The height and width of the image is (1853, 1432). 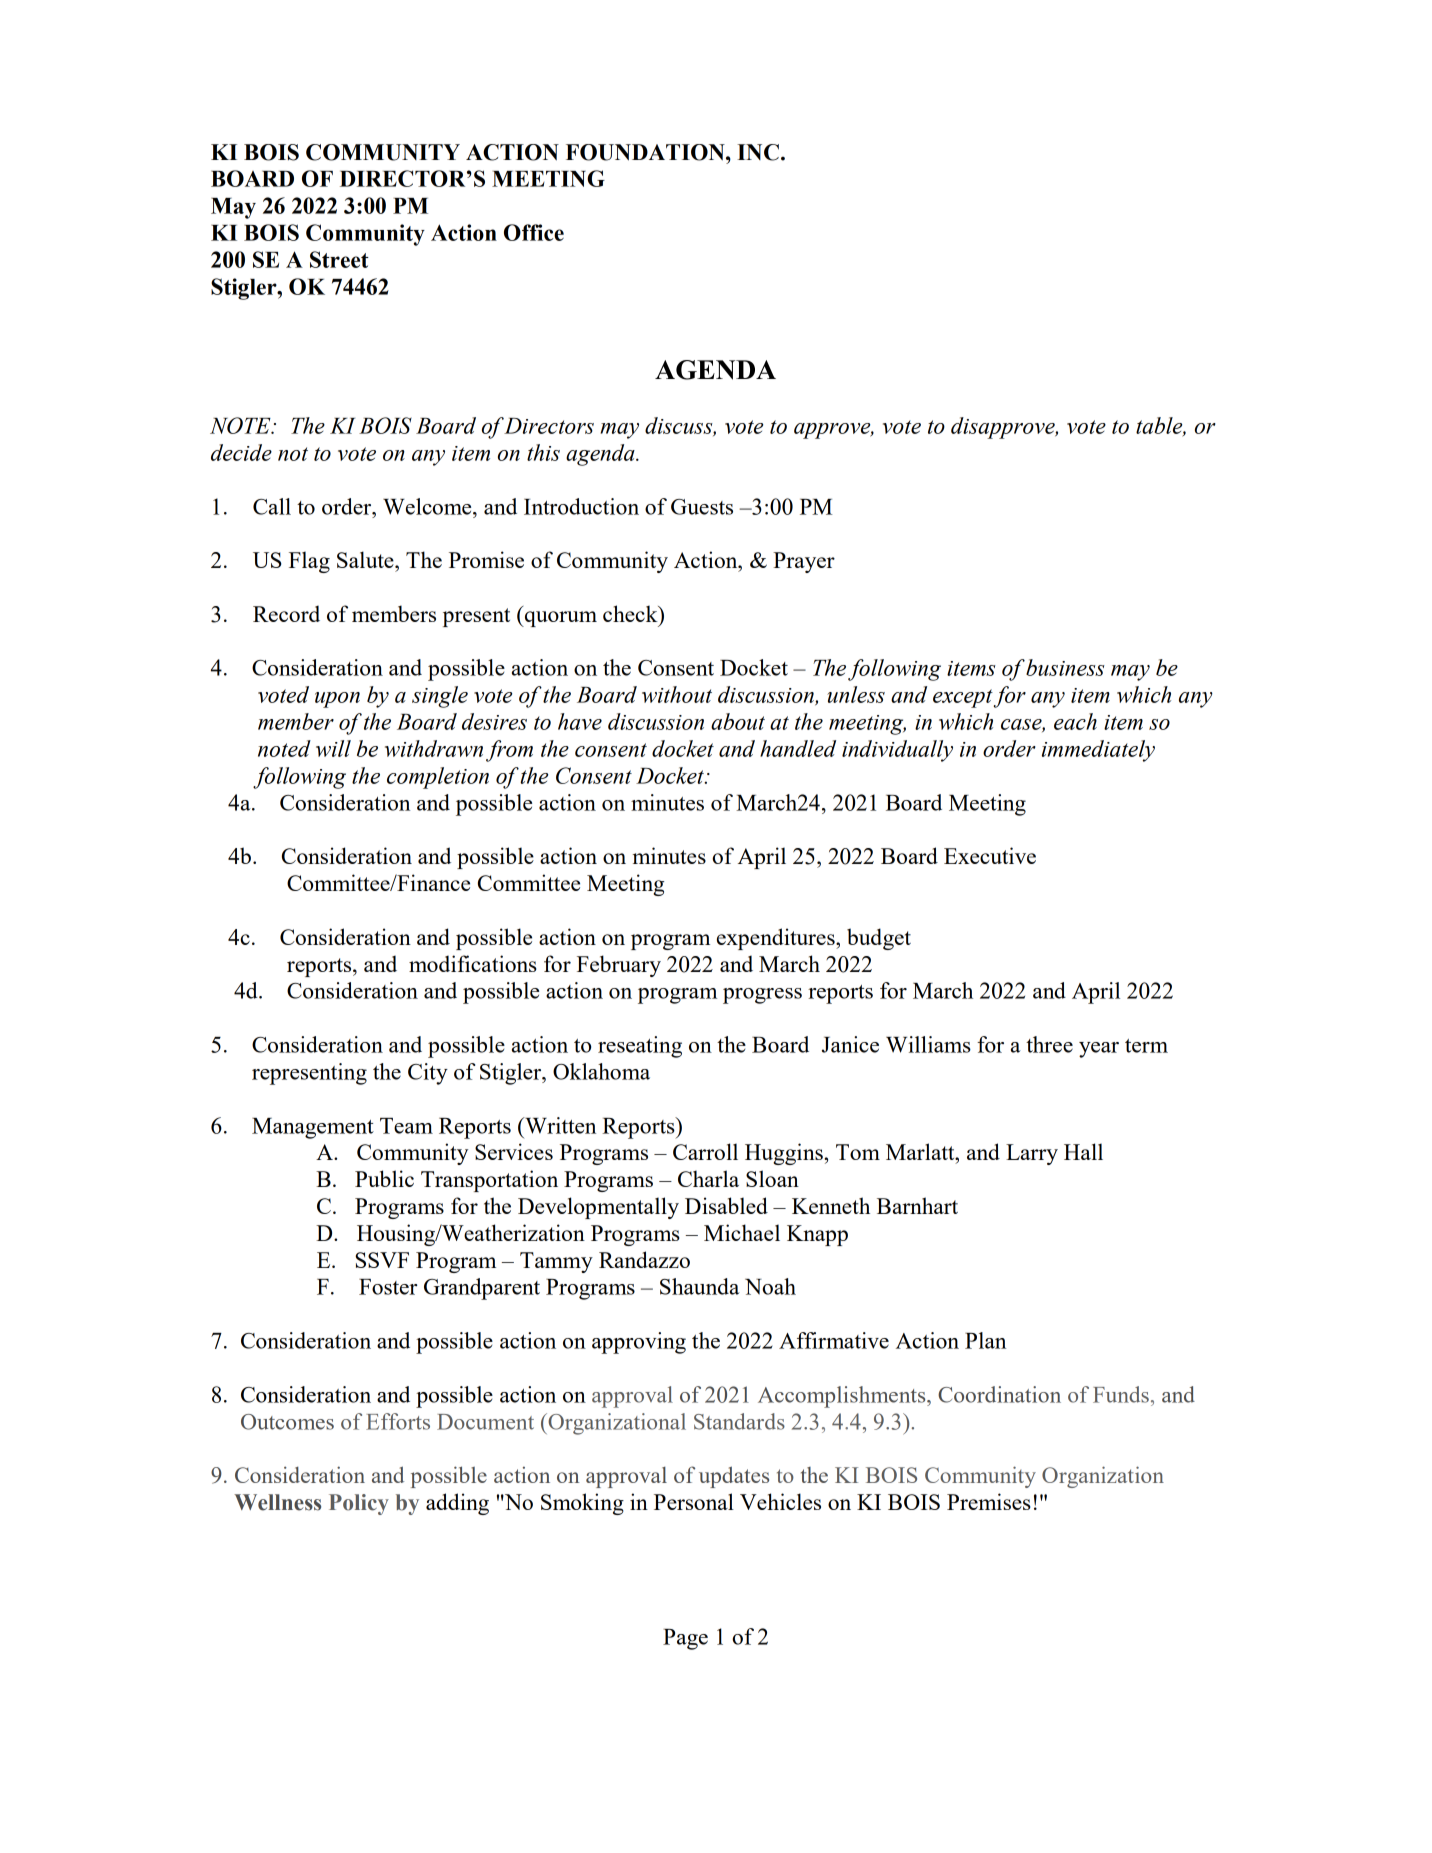 I want to click on INC, so click(x=758, y=152).
